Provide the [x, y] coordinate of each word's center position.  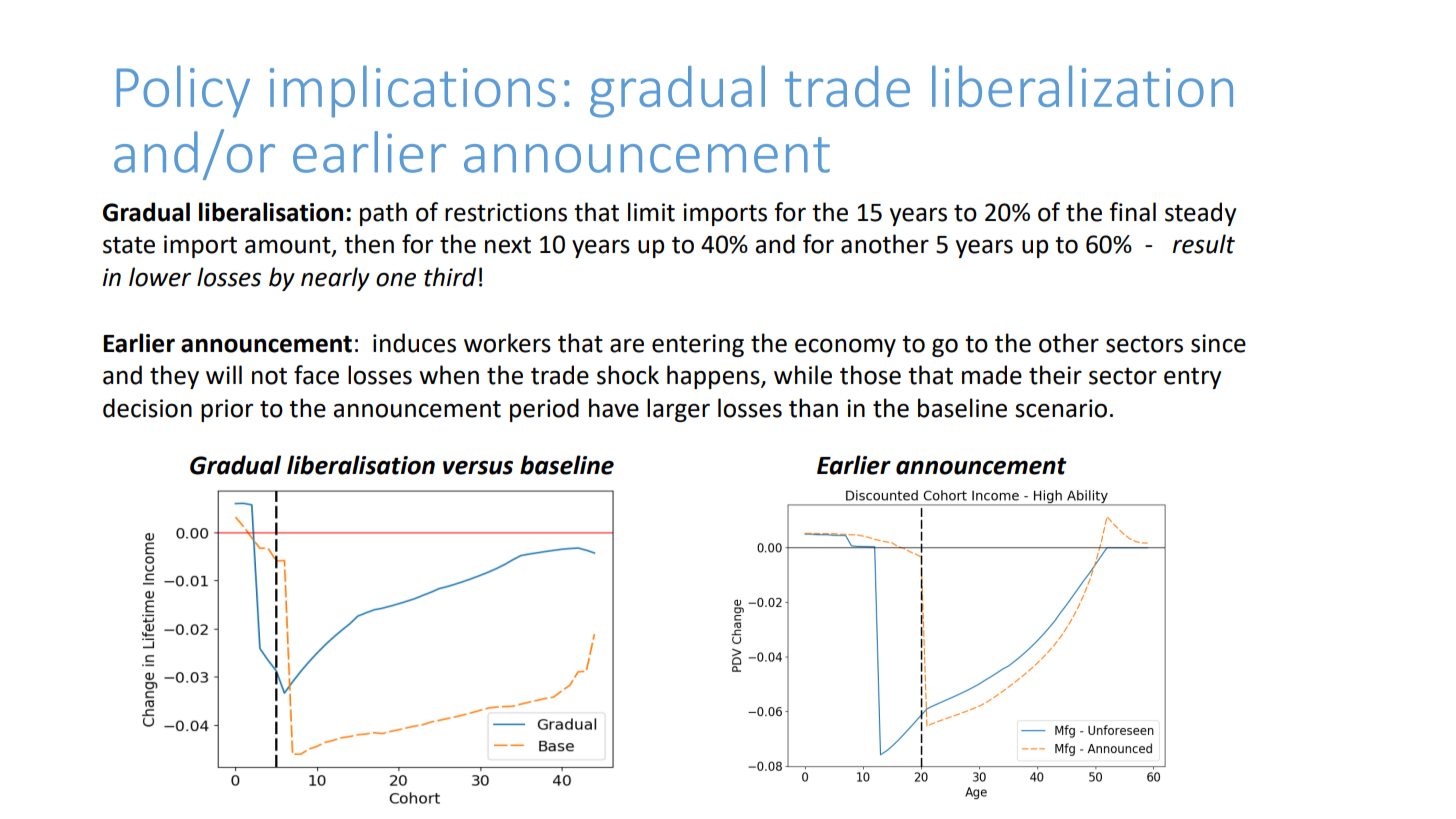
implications [413, 91]
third [450, 277]
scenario [1061, 408]
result [1204, 244]
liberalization [1082, 86]
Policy [183, 91]
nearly [335, 279]
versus [478, 467]
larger [678, 410]
